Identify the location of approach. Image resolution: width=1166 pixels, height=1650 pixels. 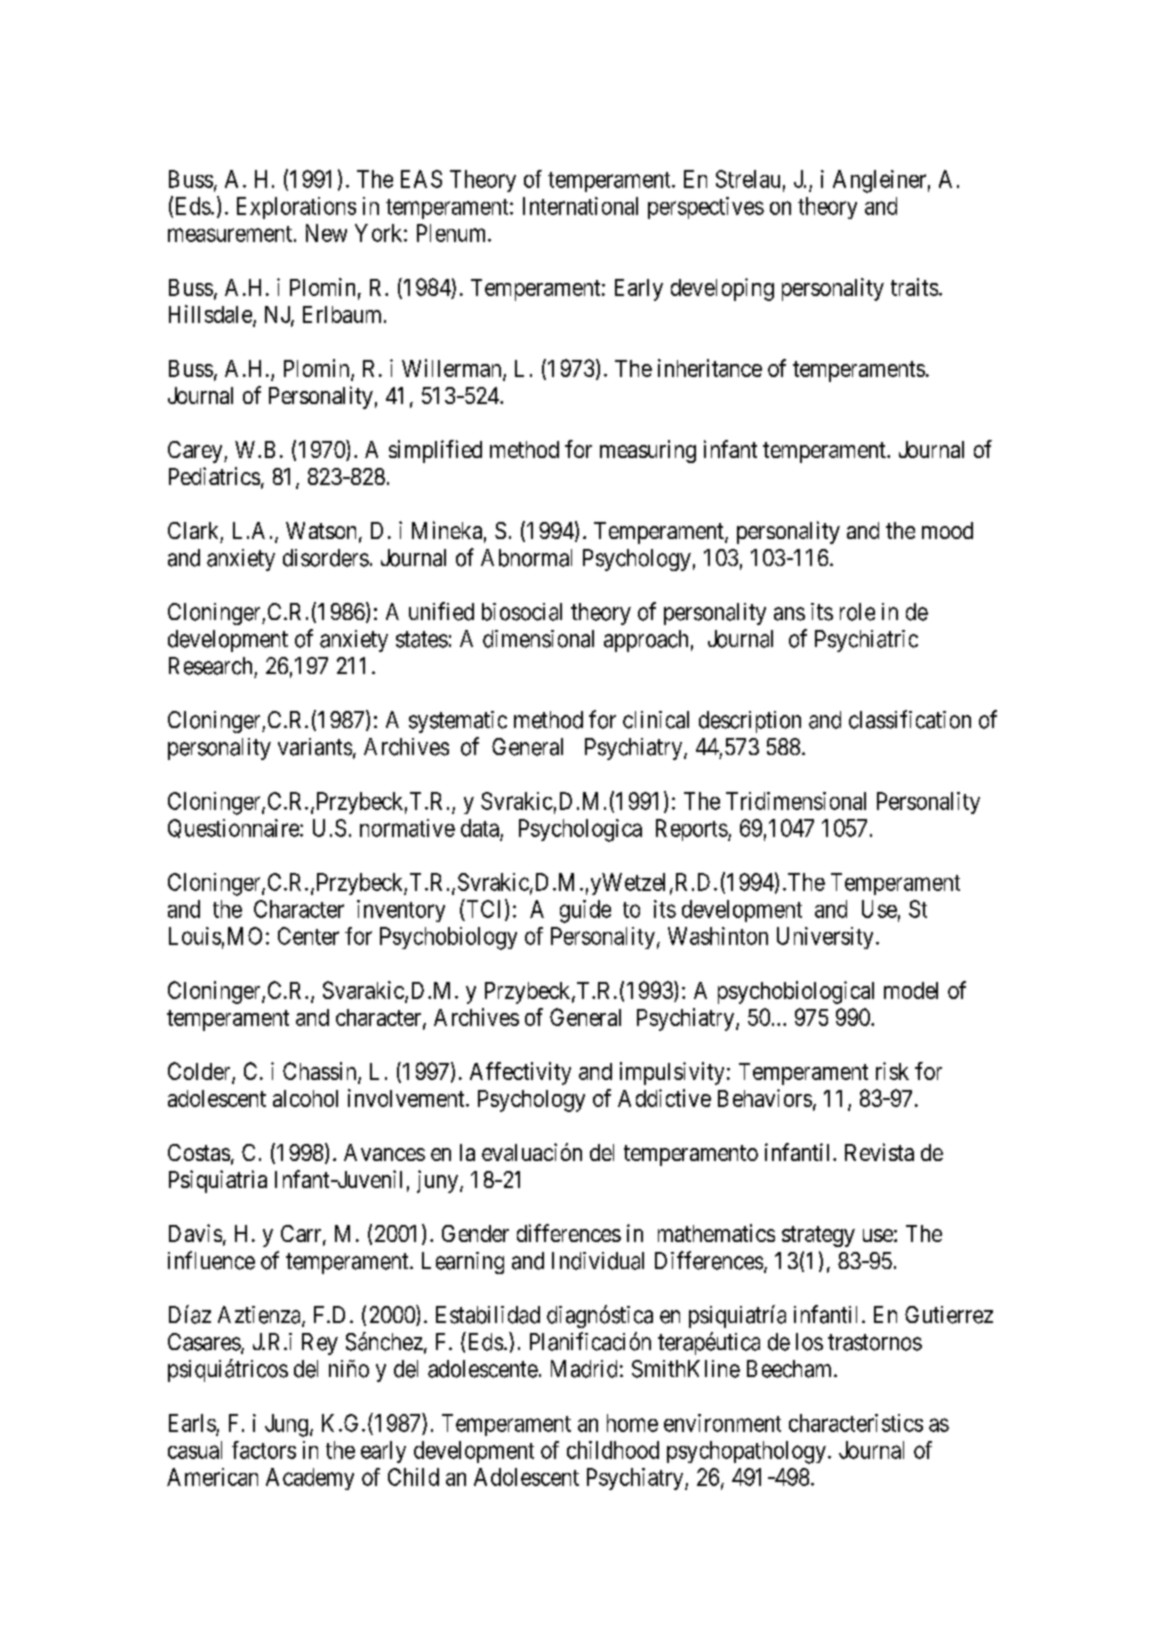
(646, 641).
